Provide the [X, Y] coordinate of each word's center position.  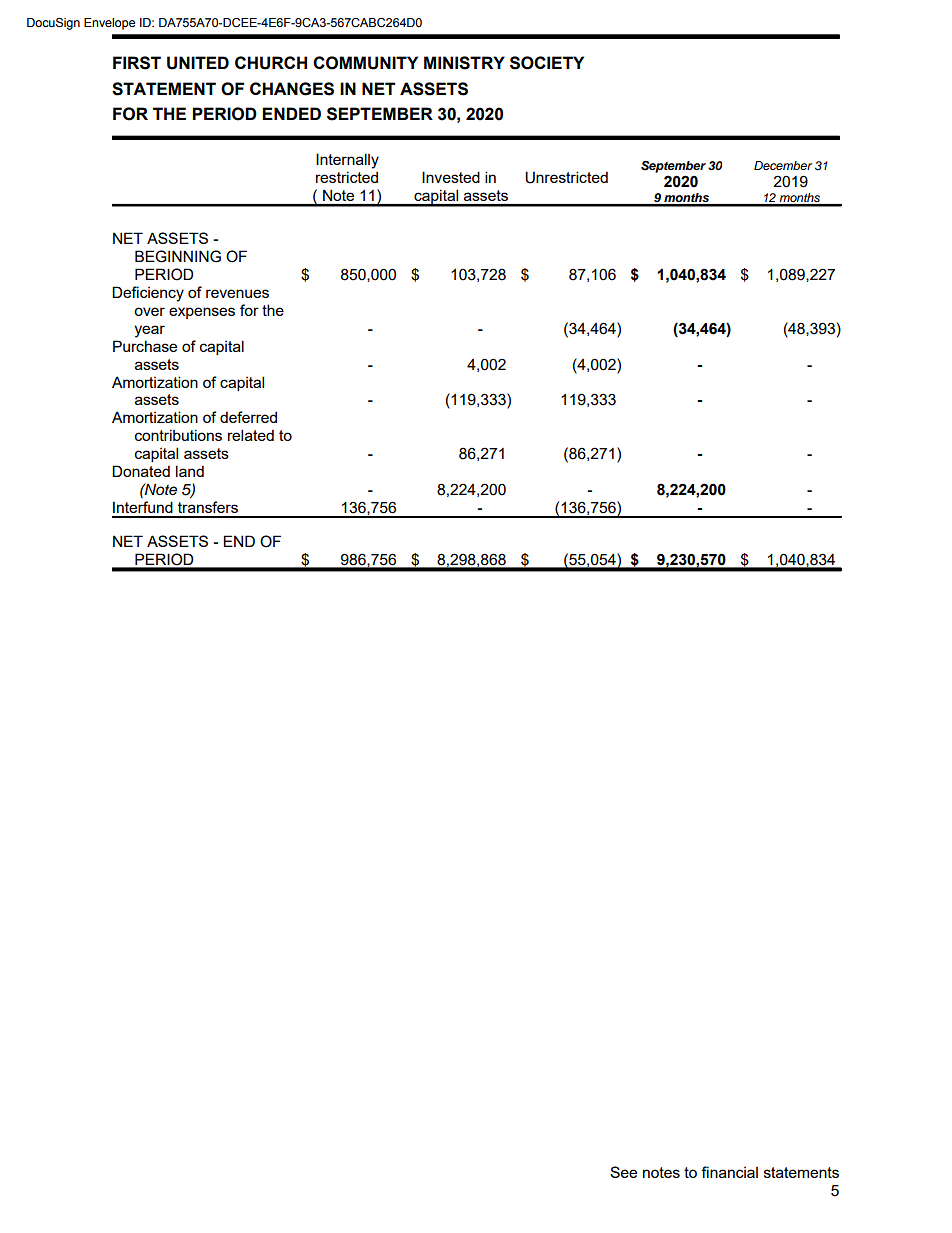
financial [729, 1172]
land [190, 471]
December [783, 165]
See [623, 1172]
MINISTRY [464, 63]
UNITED [198, 63]
